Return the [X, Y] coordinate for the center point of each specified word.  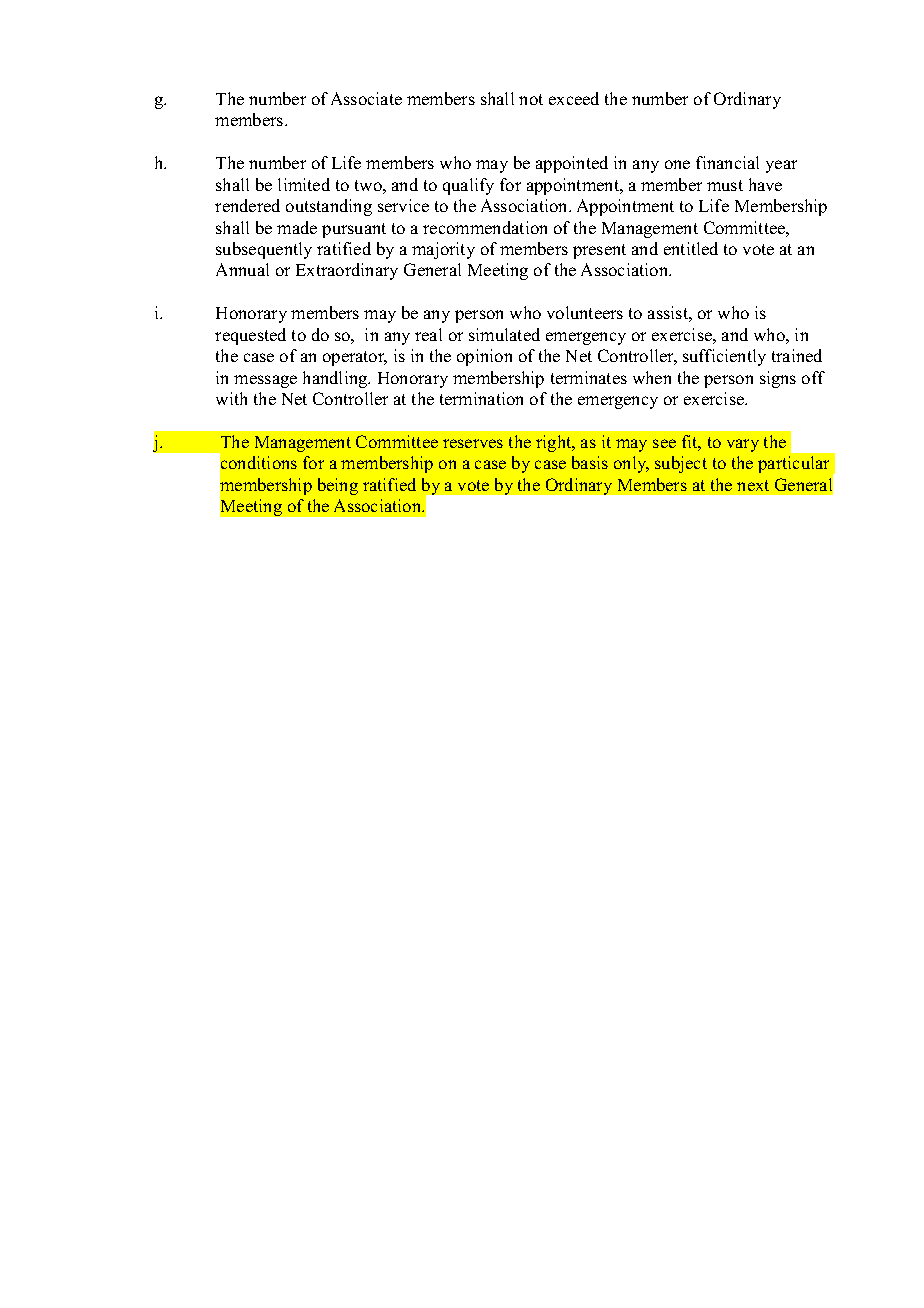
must [725, 185]
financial [727, 162]
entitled [691, 248]
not [531, 99]
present [599, 251]
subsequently [264, 250]
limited [304, 184]
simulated [504, 334]
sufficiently [724, 357]
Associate [366, 98]
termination [481, 398]
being [338, 486]
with [231, 398]
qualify [468, 186]
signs [778, 379]
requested [250, 336]
